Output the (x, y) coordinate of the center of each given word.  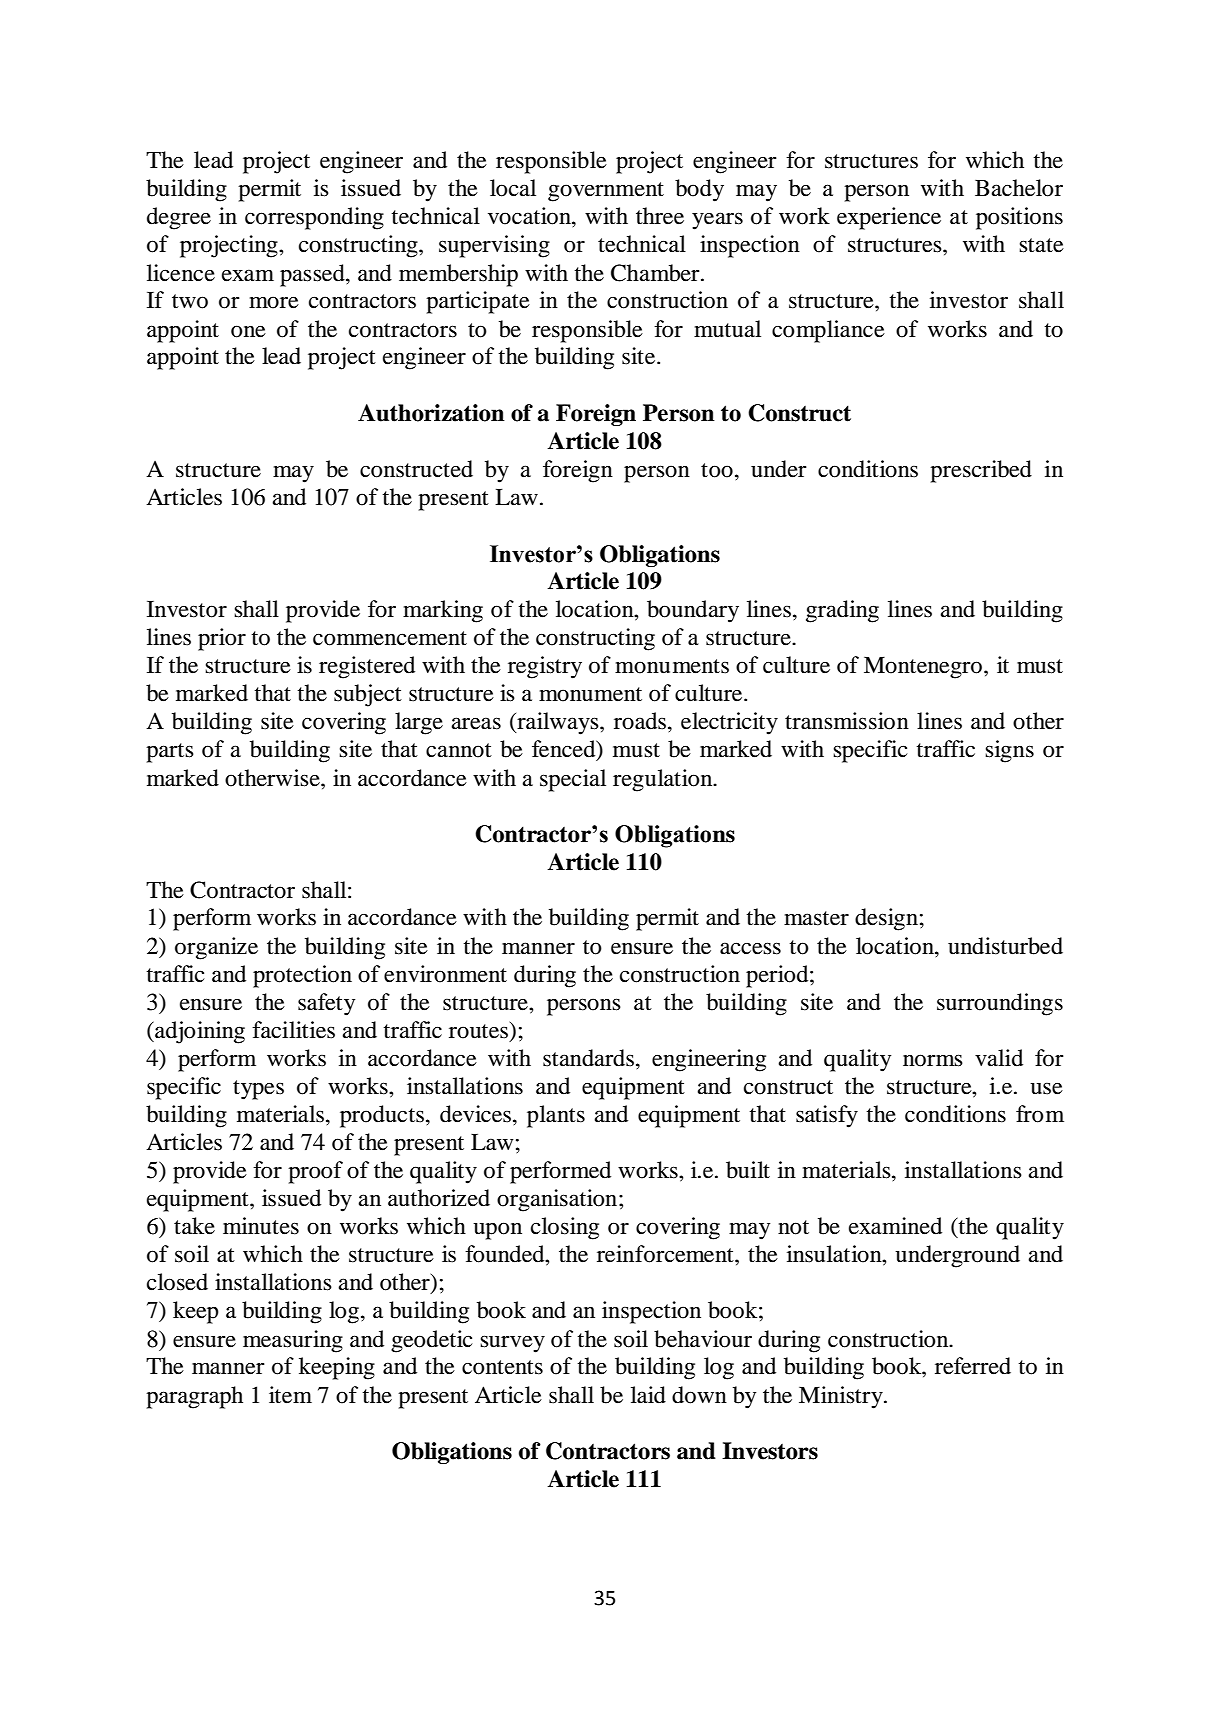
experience (889, 218)
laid (648, 1395)
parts (170, 753)
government (606, 192)
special (573, 780)
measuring (293, 1341)
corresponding (314, 218)
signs (1009, 751)
